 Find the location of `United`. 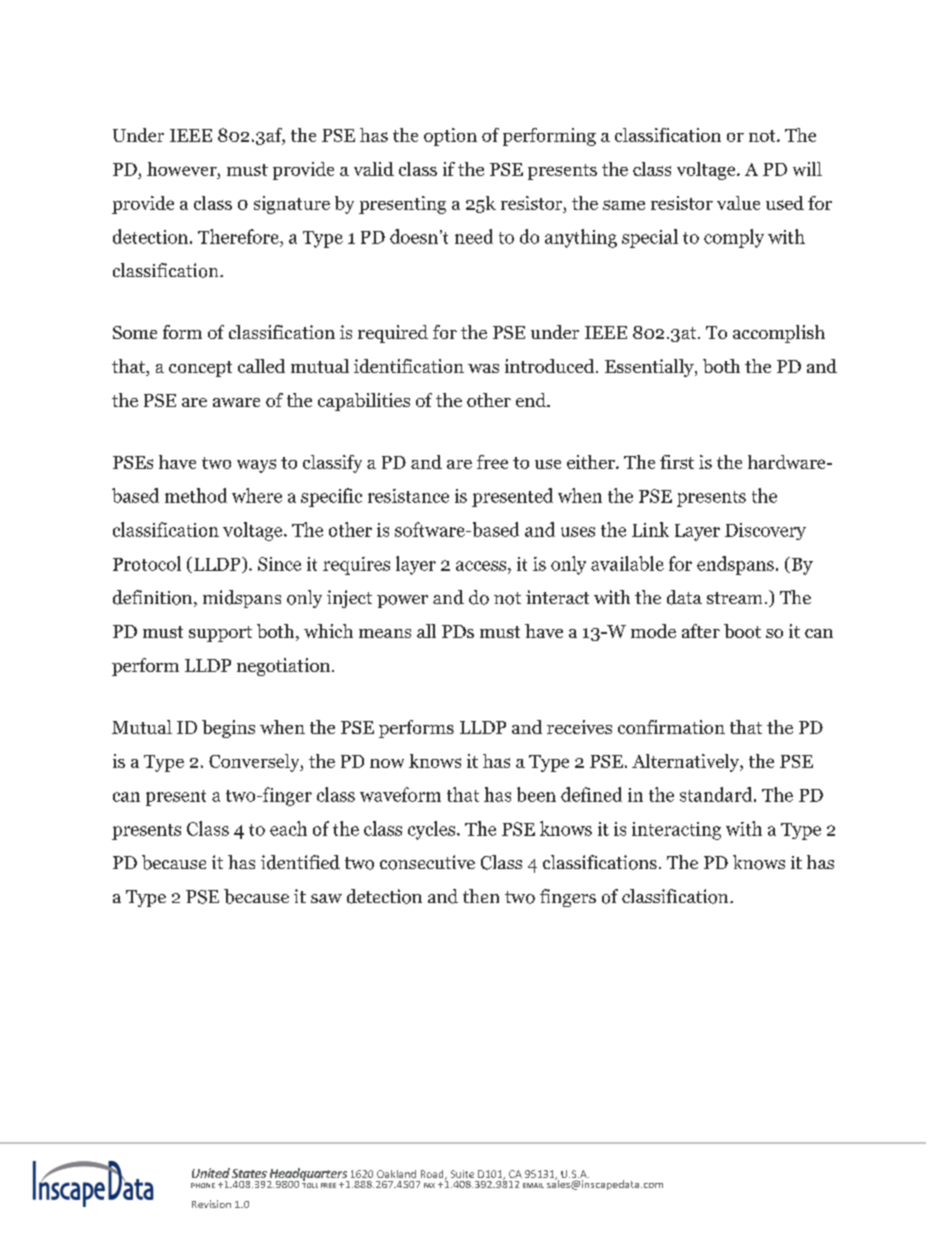

United is located at coordinates (211, 1173).
